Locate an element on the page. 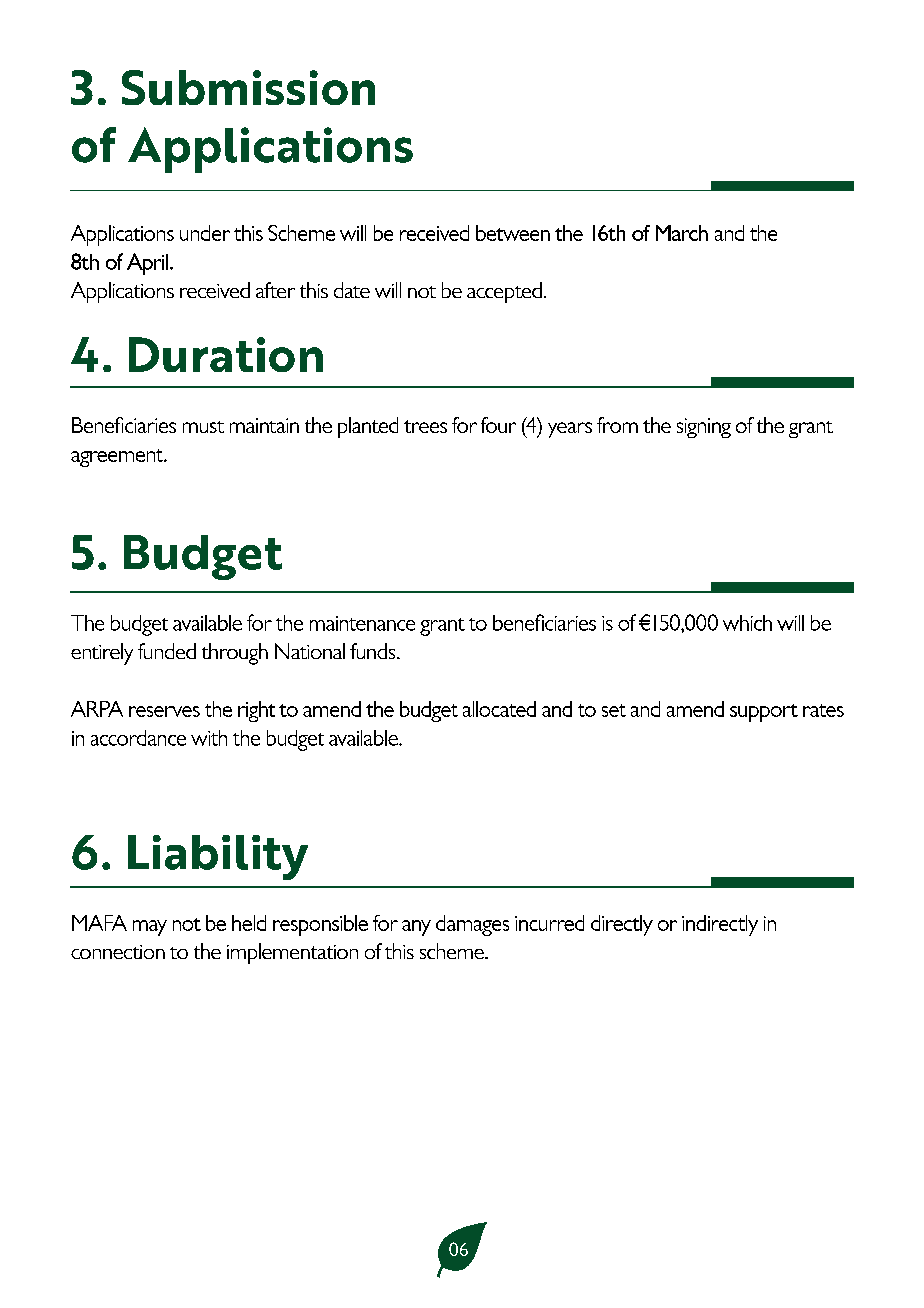  signing is located at coordinates (704, 428).
